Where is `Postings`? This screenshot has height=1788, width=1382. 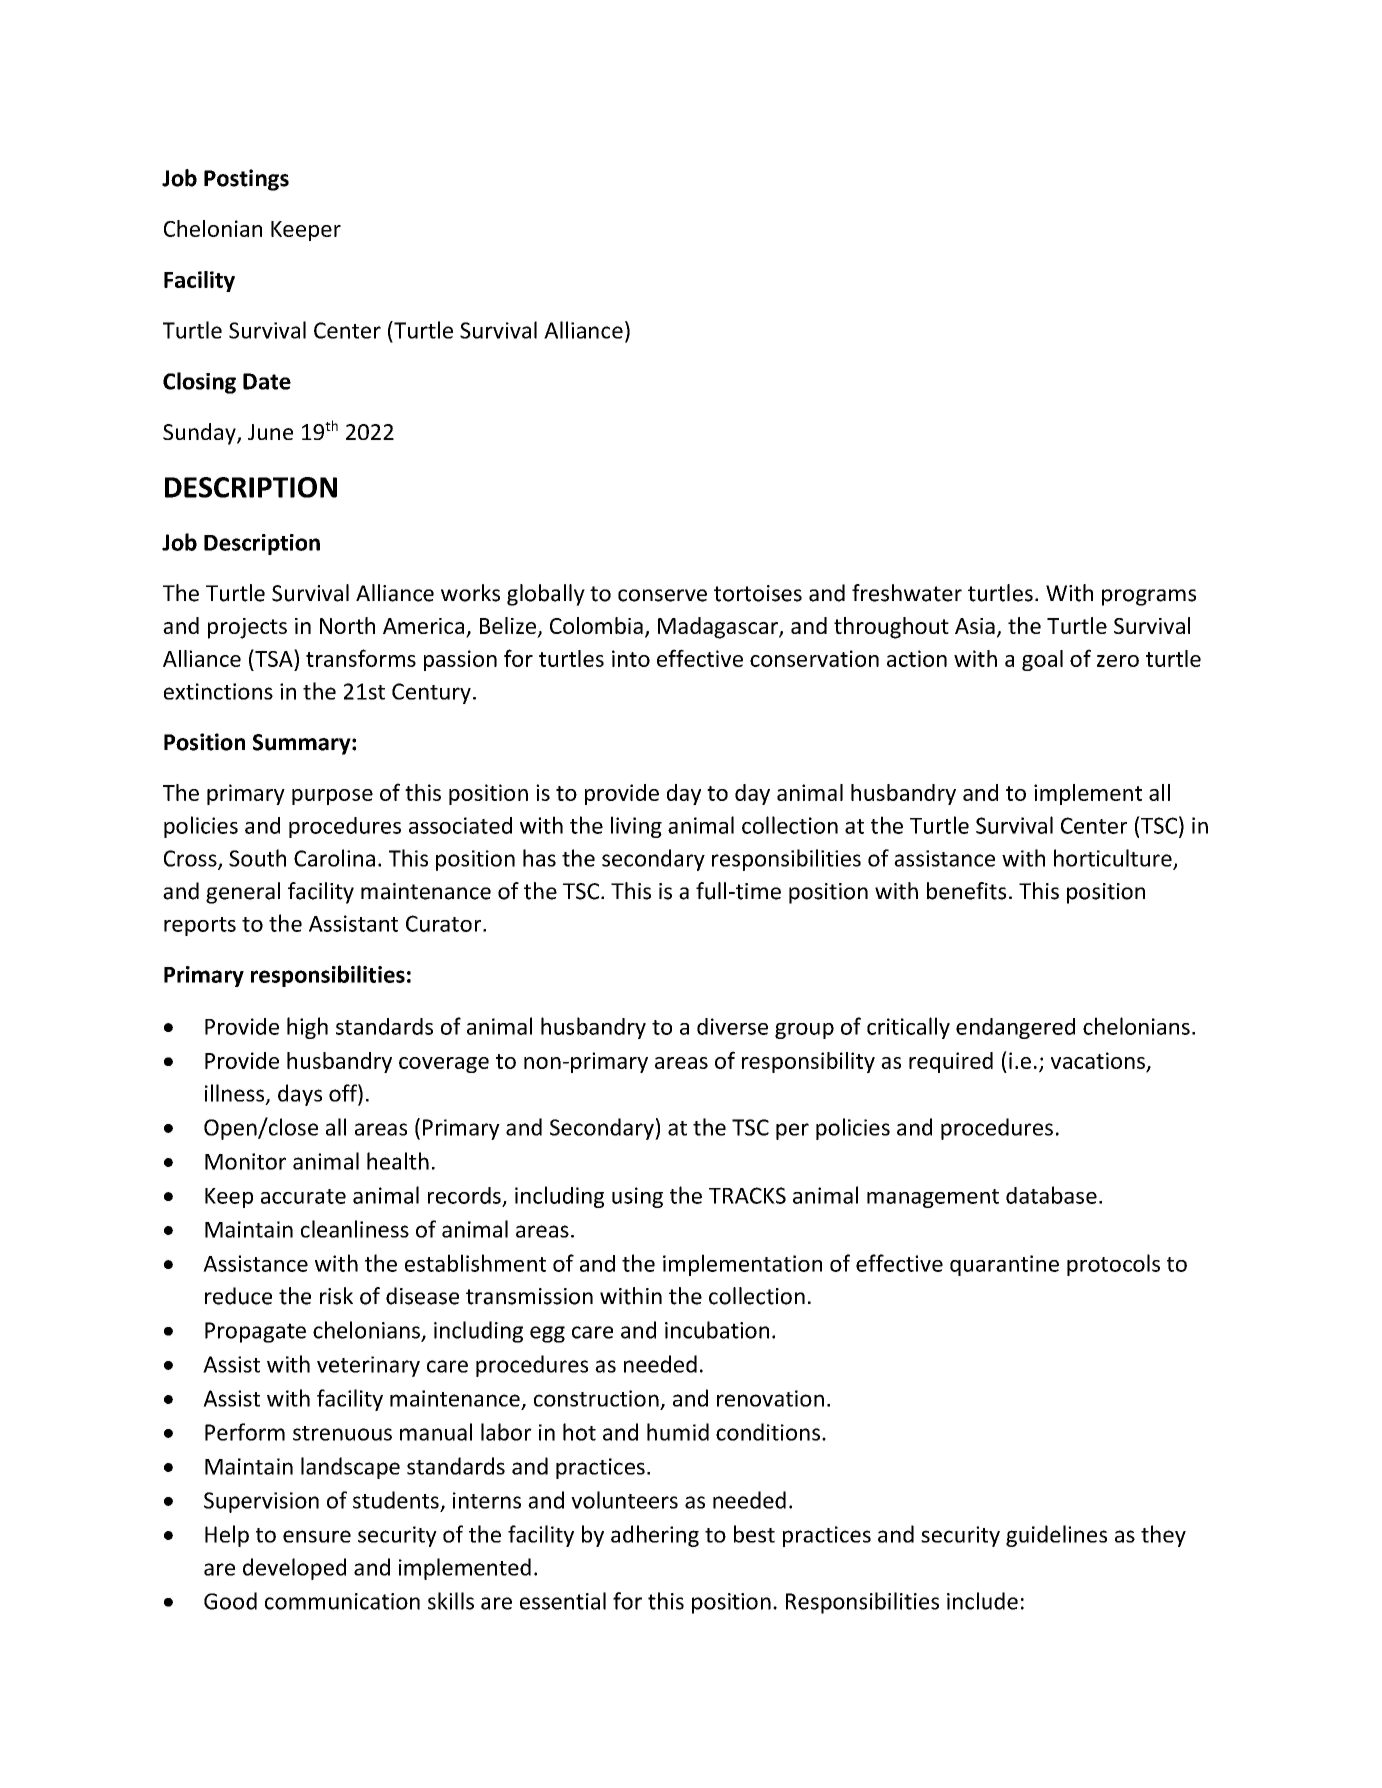
Postings is located at coordinates (246, 180).
